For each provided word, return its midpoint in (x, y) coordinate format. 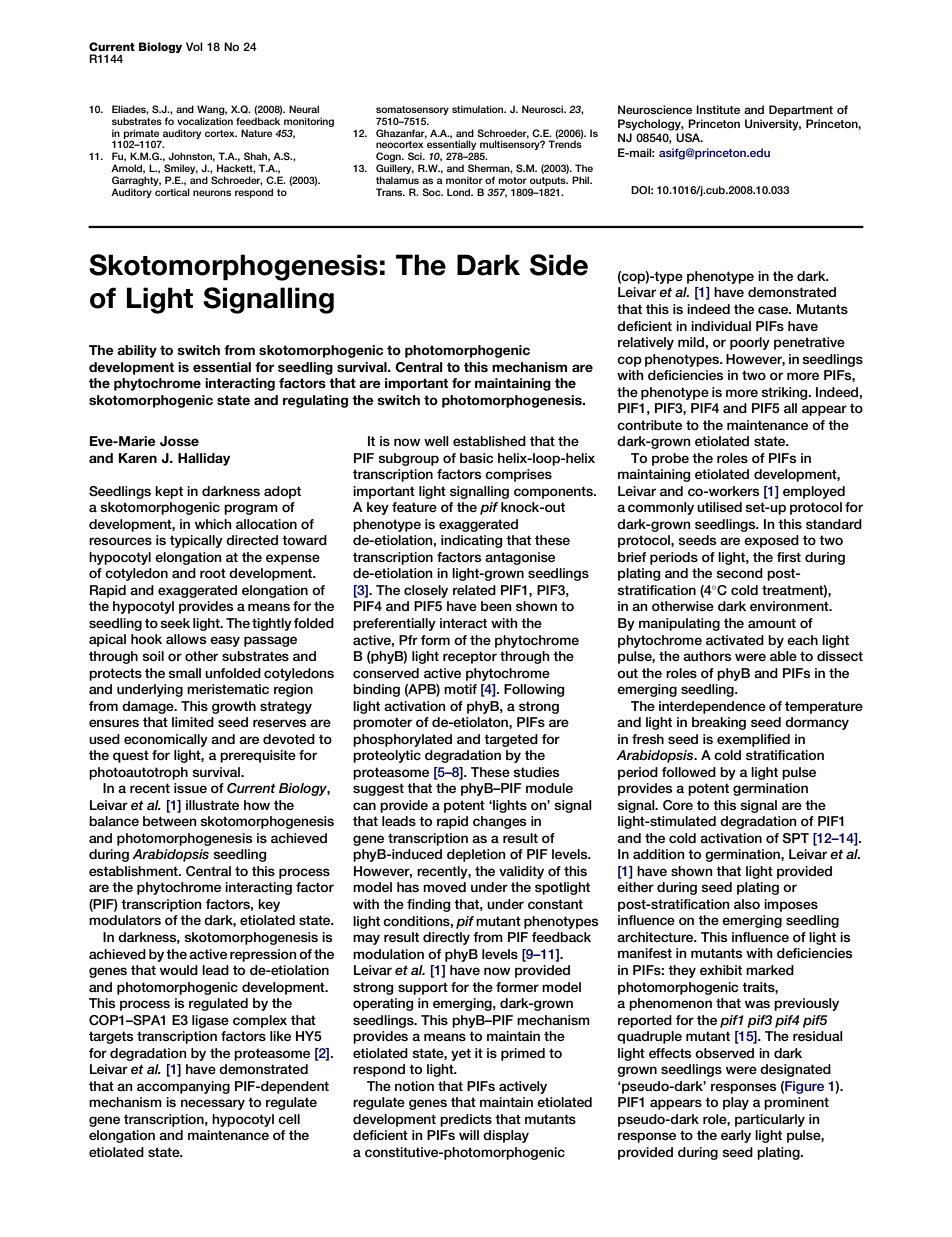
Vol (194, 46)
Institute (718, 109)
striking (785, 393)
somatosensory (412, 112)
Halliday (204, 459)
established (489, 441)
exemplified (753, 740)
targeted (511, 740)
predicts (466, 1120)
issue (190, 788)
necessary (213, 1104)
